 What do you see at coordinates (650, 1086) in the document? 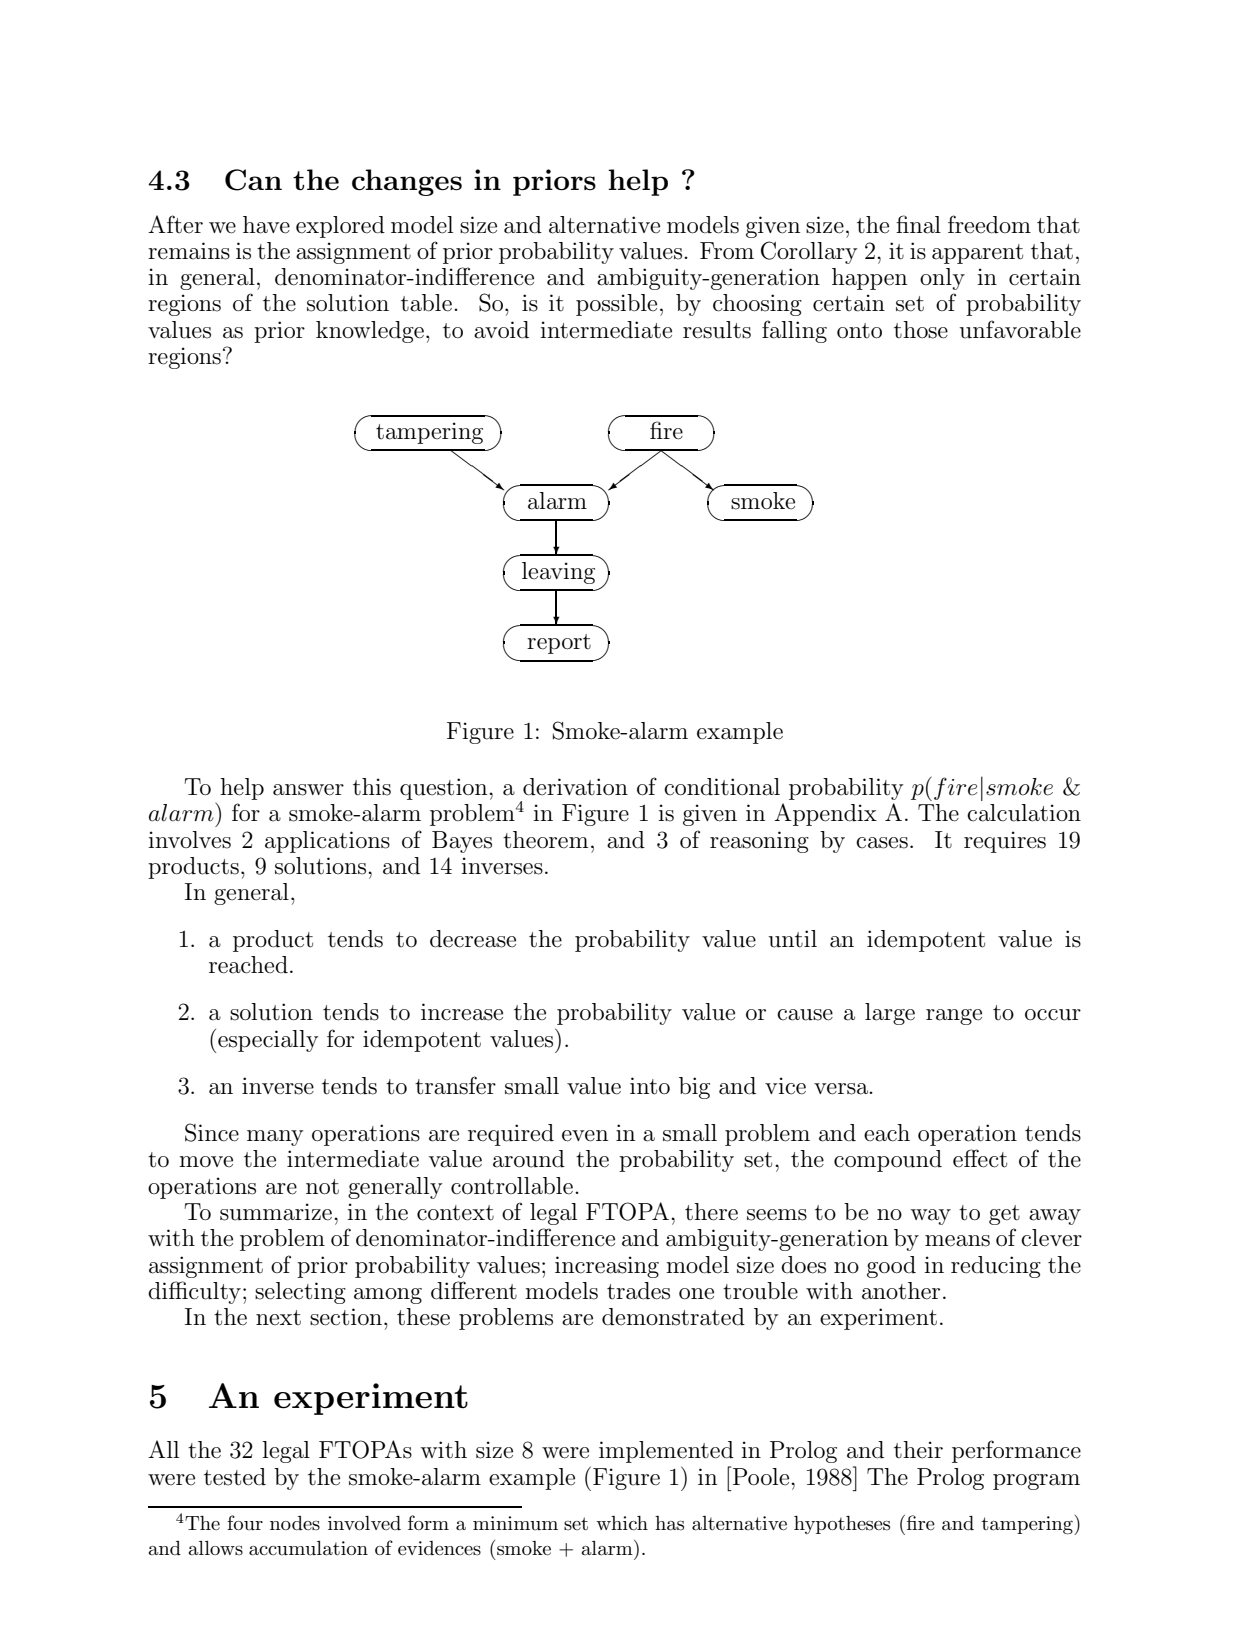
I see `into` at bounding box center [650, 1086].
